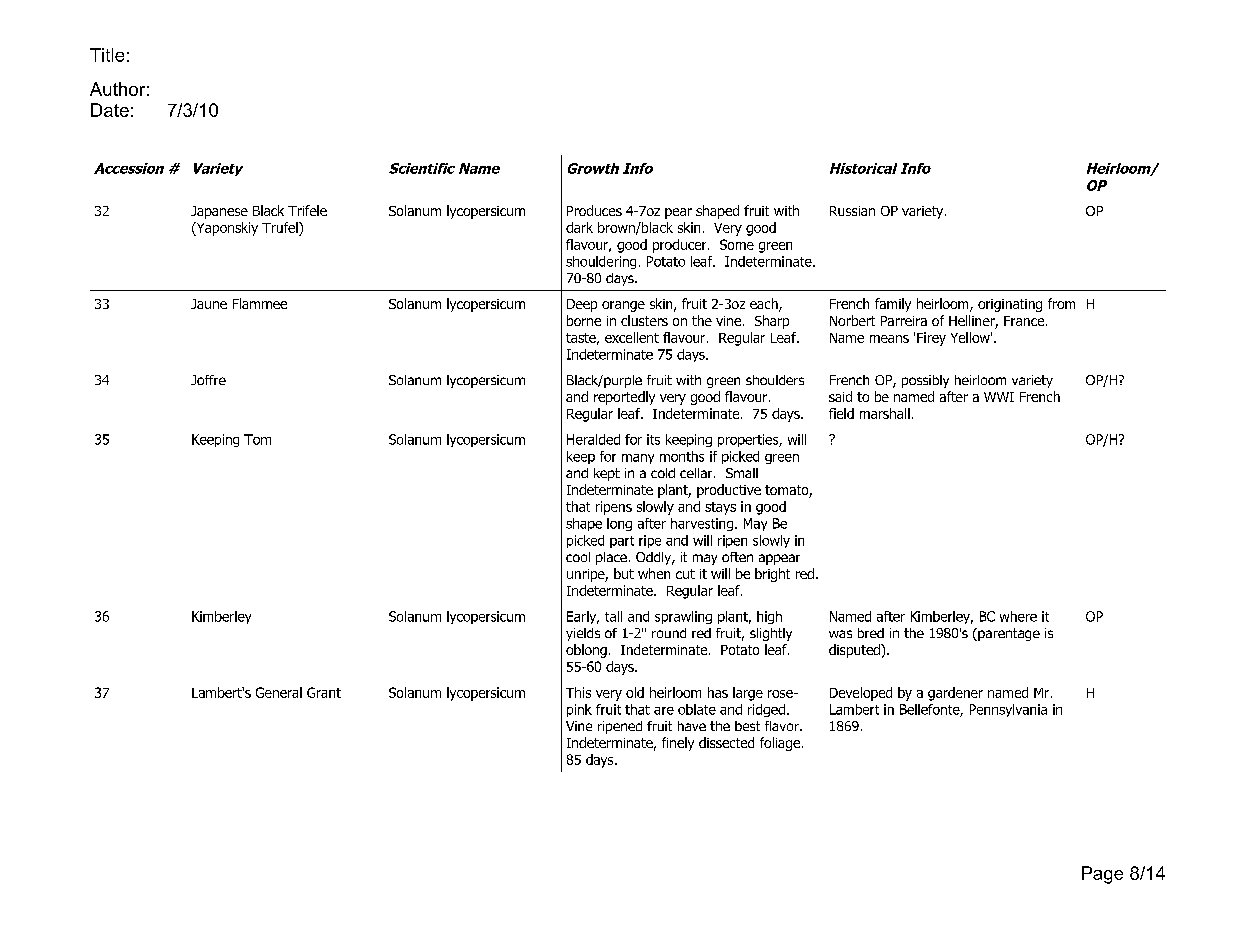 The height and width of the screenshot is (952, 1233). What do you see at coordinates (208, 380) in the screenshot?
I see `Joffre` at bounding box center [208, 380].
